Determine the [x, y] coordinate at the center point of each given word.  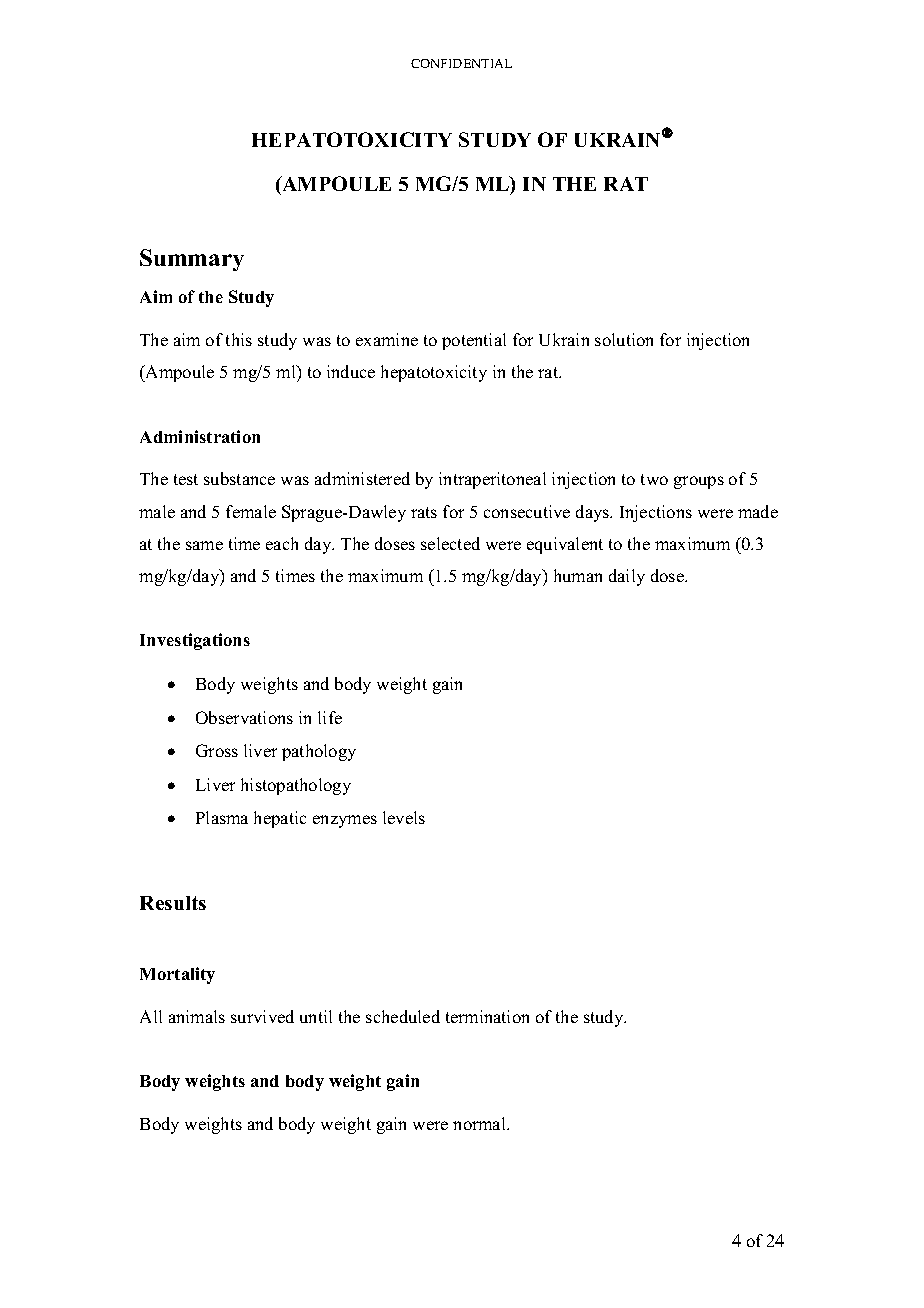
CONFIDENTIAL [461, 63]
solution [624, 339]
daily [627, 577]
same [204, 545]
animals [197, 1016]
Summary [192, 260]
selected [450, 543]
